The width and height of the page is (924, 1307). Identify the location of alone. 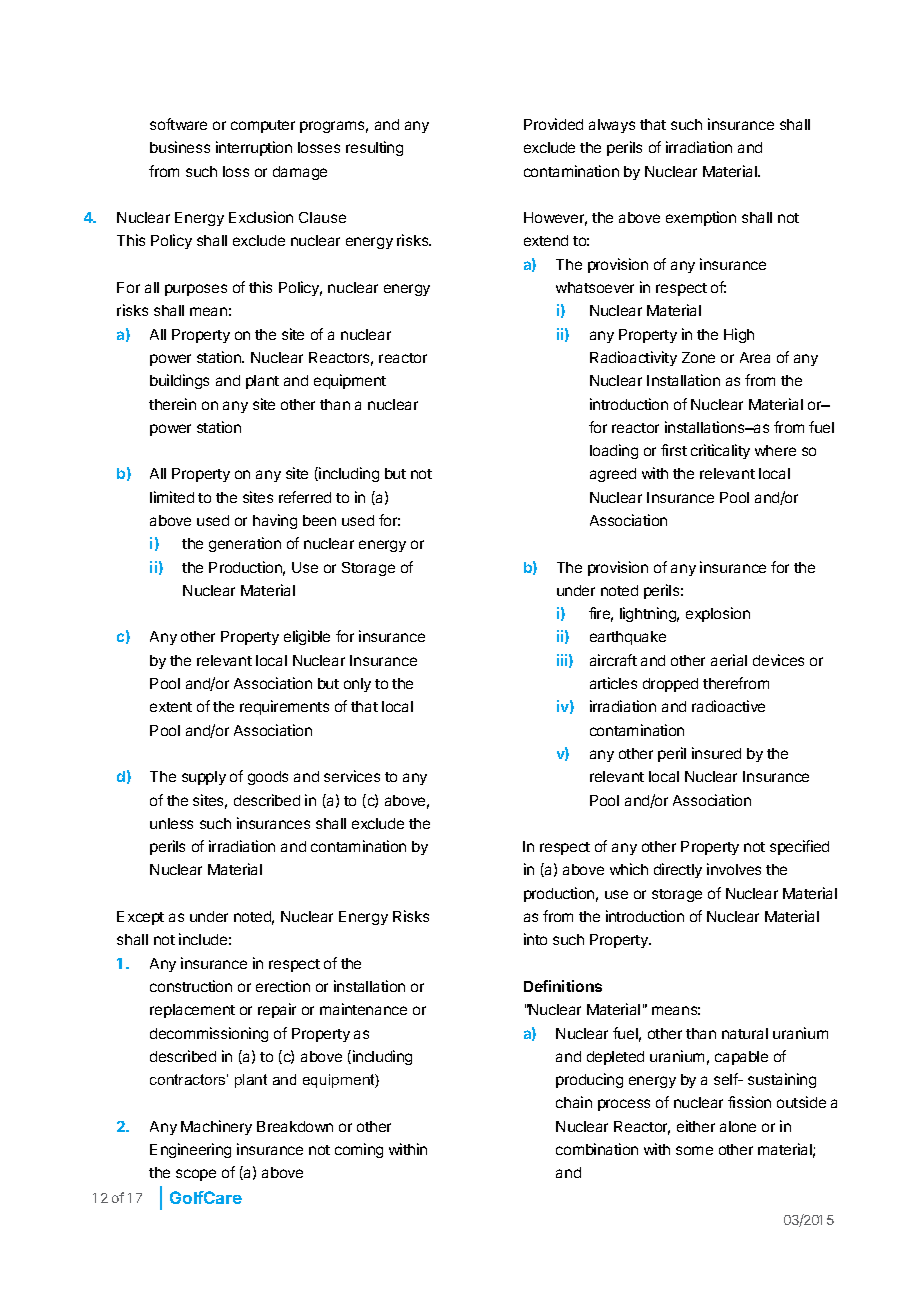
(738, 1126).
